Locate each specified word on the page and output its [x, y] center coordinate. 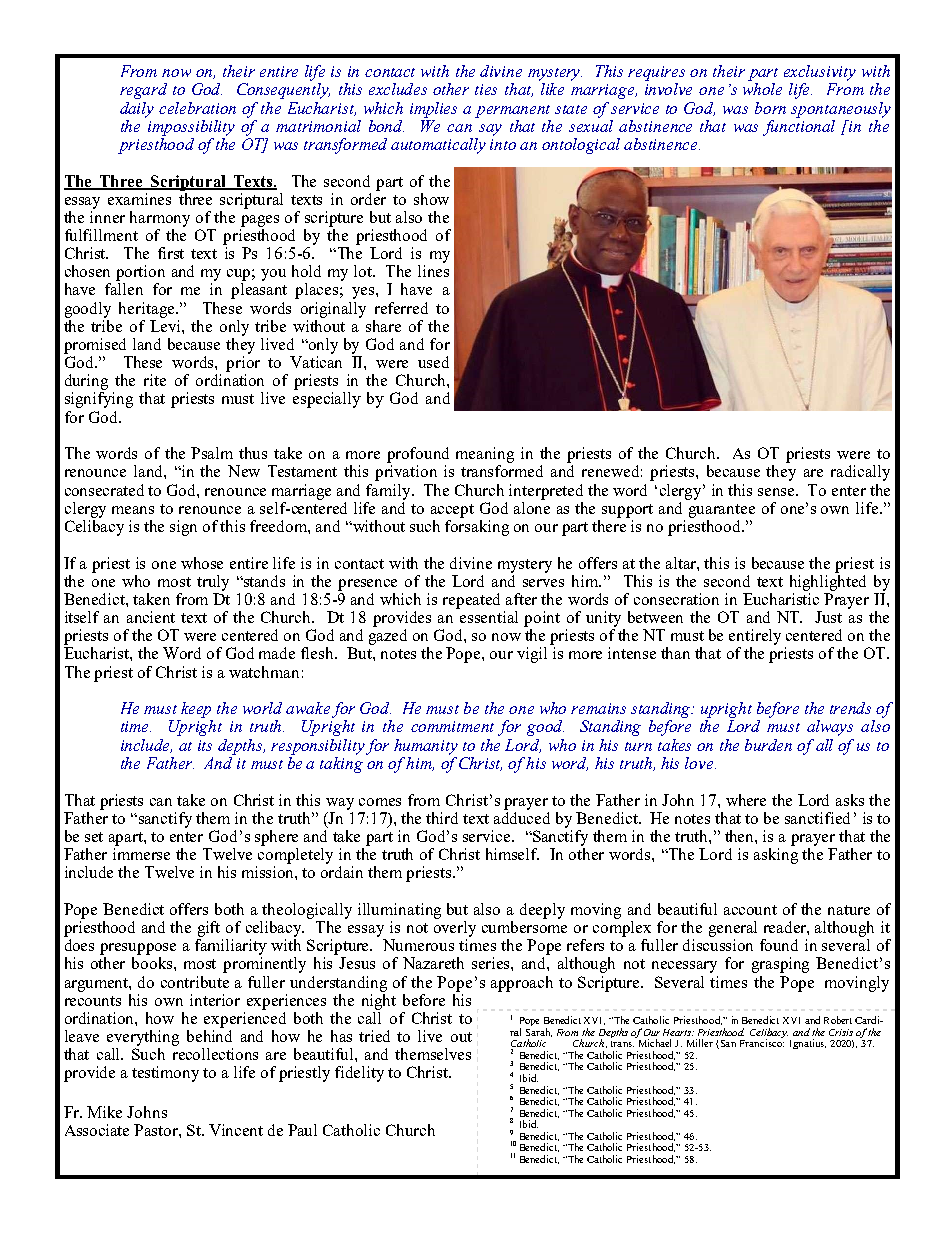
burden [768, 745]
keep [196, 710]
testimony [165, 1074]
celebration [197, 108]
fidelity [359, 1074]
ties [486, 89]
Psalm [212, 453]
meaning [485, 455]
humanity [426, 747]
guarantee [722, 511]
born [770, 108]
